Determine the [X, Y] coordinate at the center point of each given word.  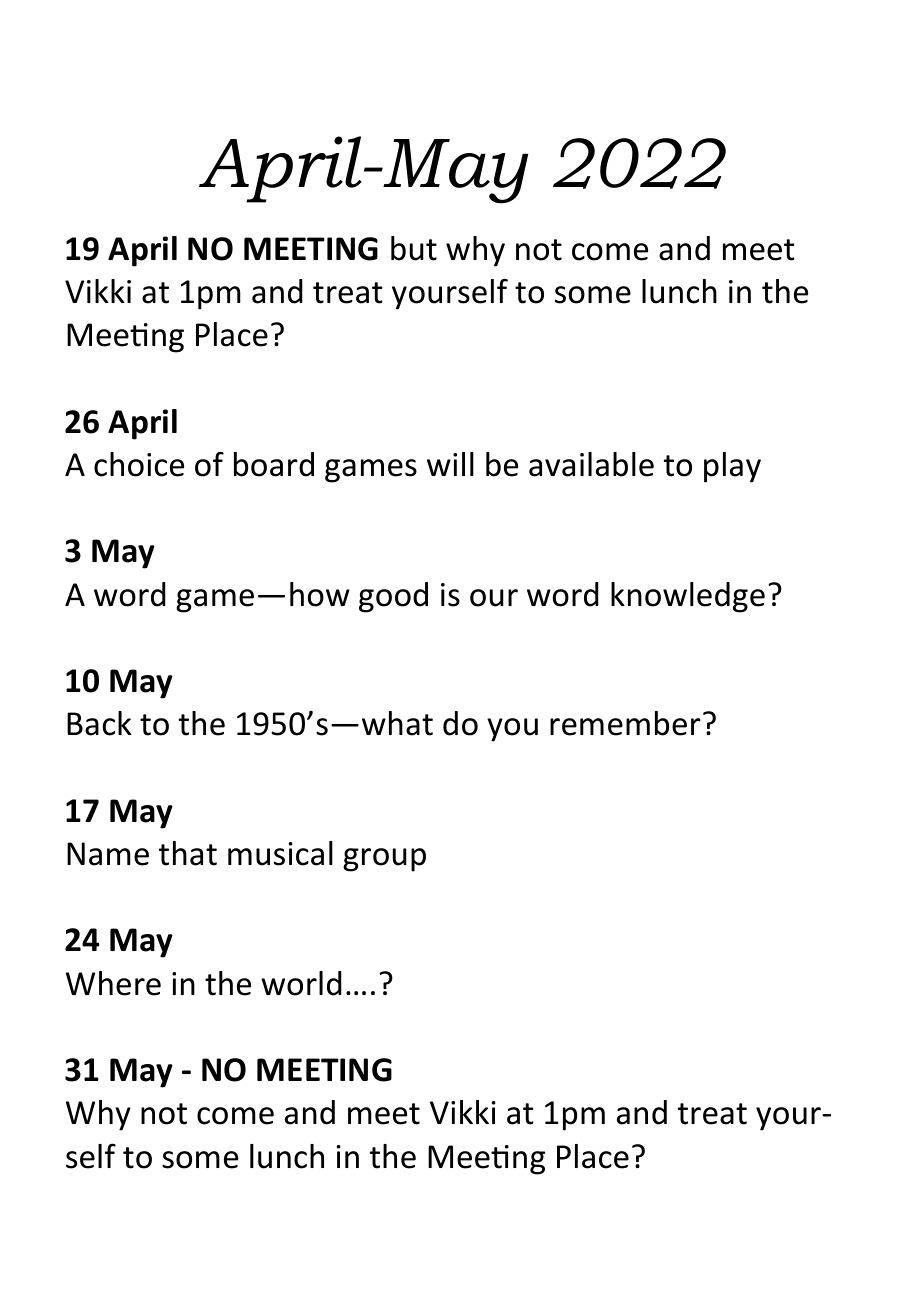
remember [625, 723]
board [274, 464]
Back [99, 723]
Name [108, 854]
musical [280, 853]
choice [139, 464]
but [414, 248]
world [301, 983]
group [384, 860]
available [591, 464]
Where [113, 983]
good [393, 597]
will [450, 464]
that [188, 853]
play [732, 467]
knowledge [688, 597]
